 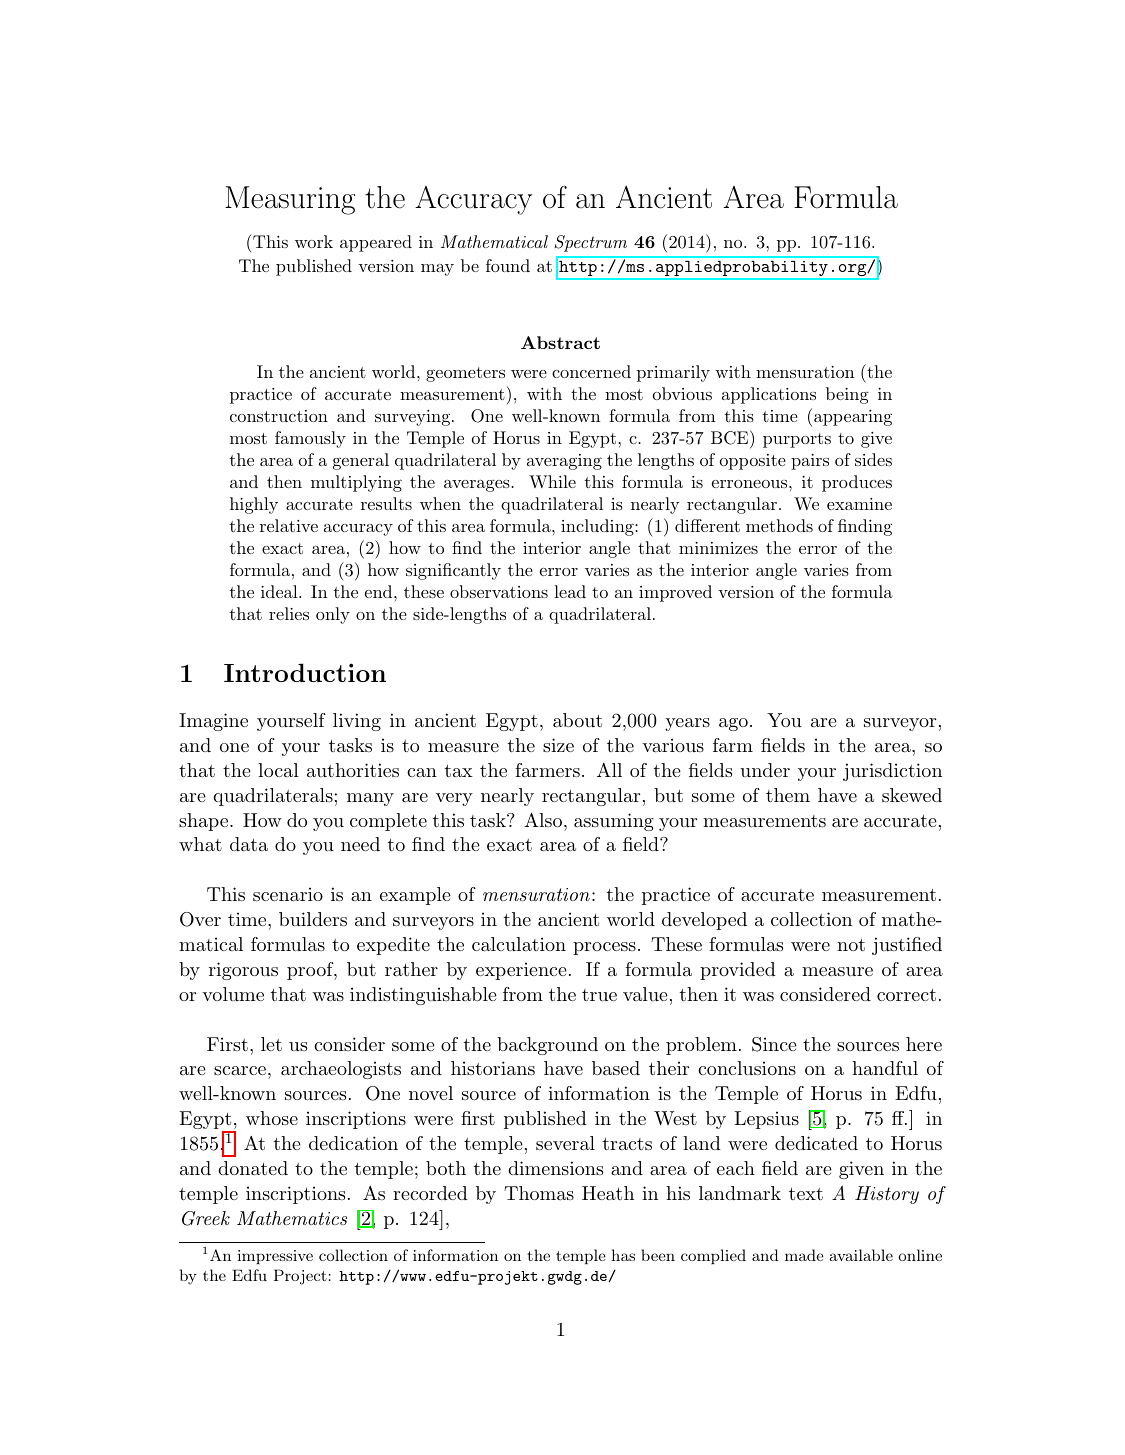 I want to click on size, so click(x=558, y=745).
